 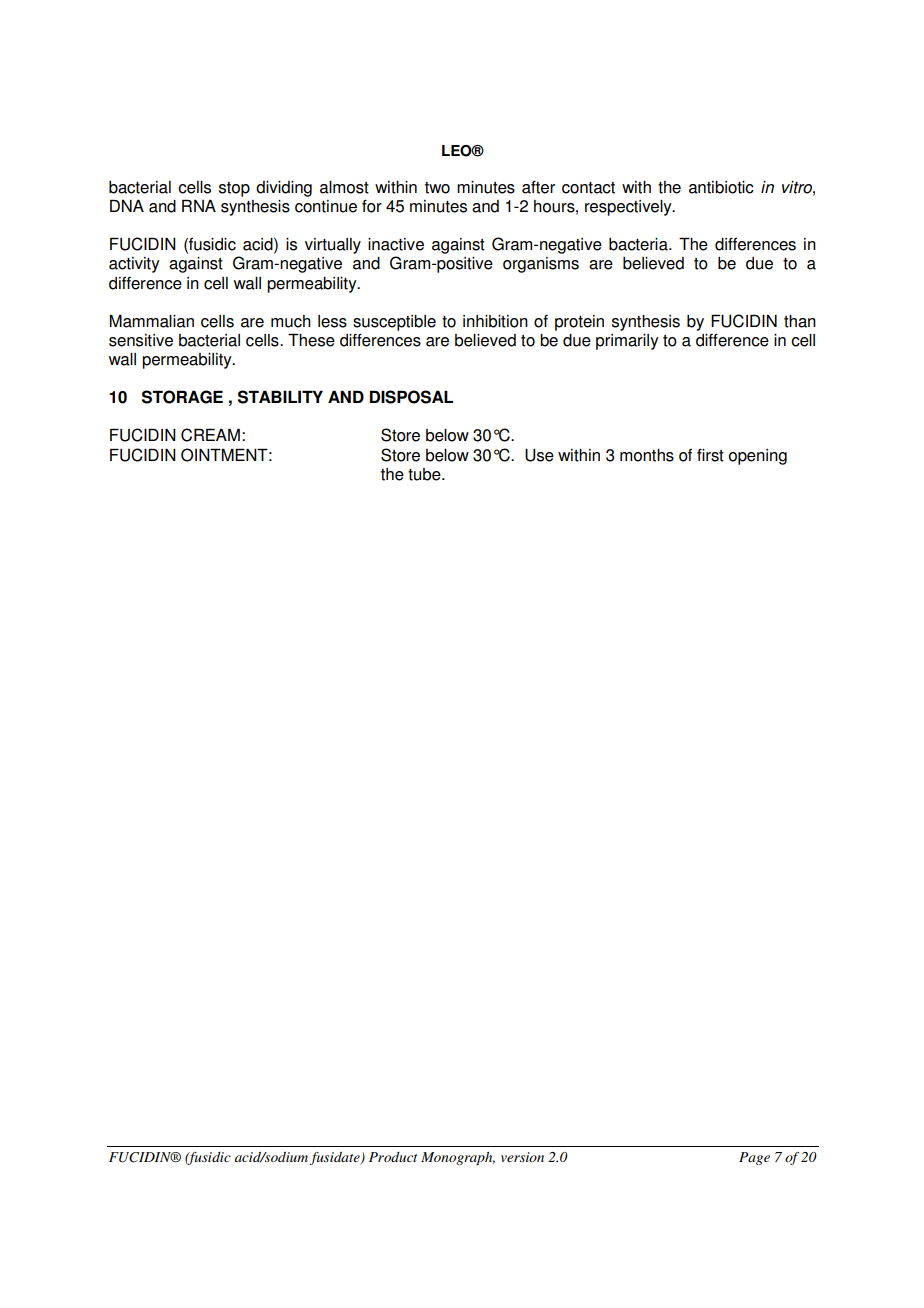 What do you see at coordinates (393, 1157) in the image?
I see `Product` at bounding box center [393, 1157].
